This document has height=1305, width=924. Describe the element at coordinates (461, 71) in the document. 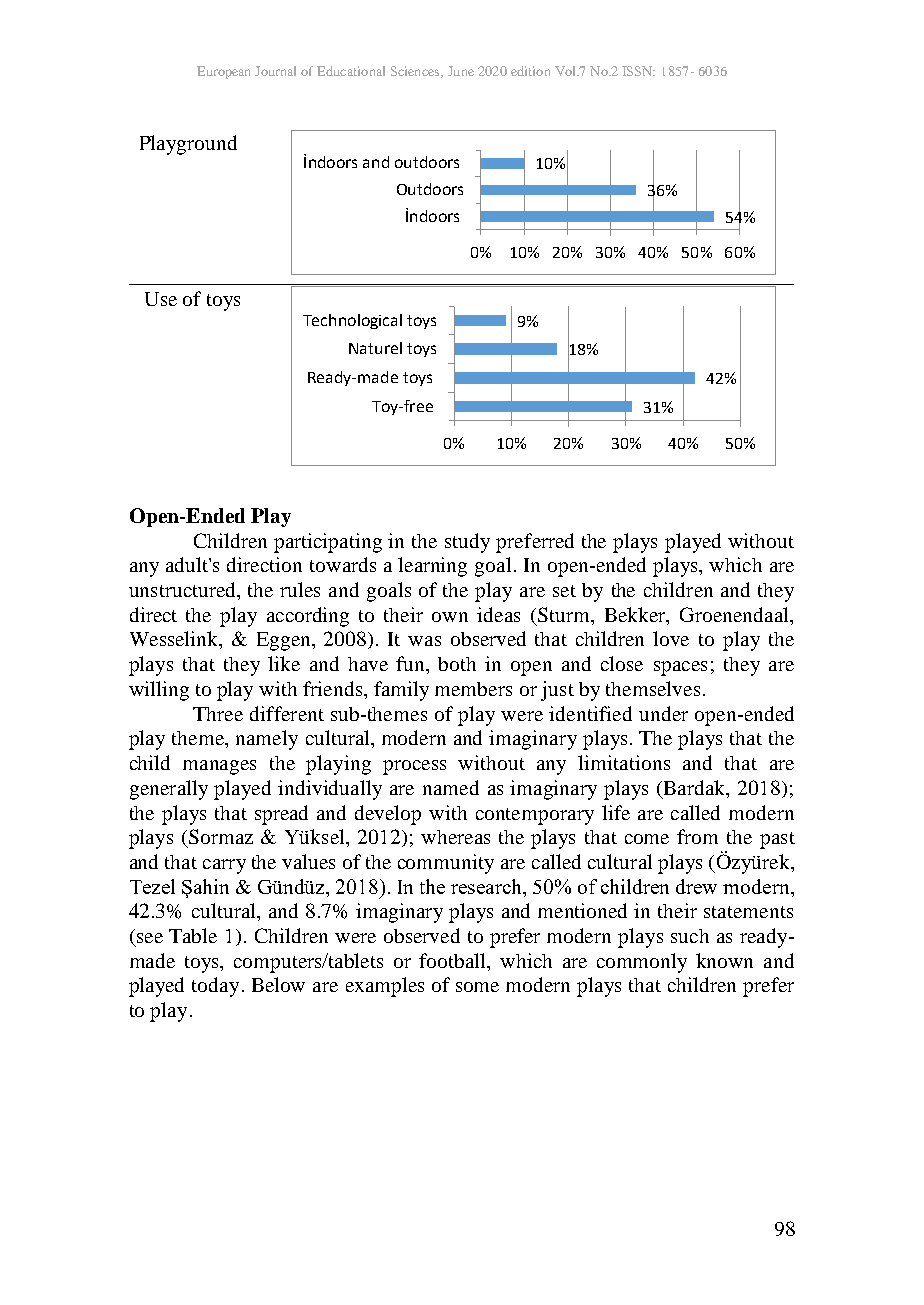

I see `June` at that location.
